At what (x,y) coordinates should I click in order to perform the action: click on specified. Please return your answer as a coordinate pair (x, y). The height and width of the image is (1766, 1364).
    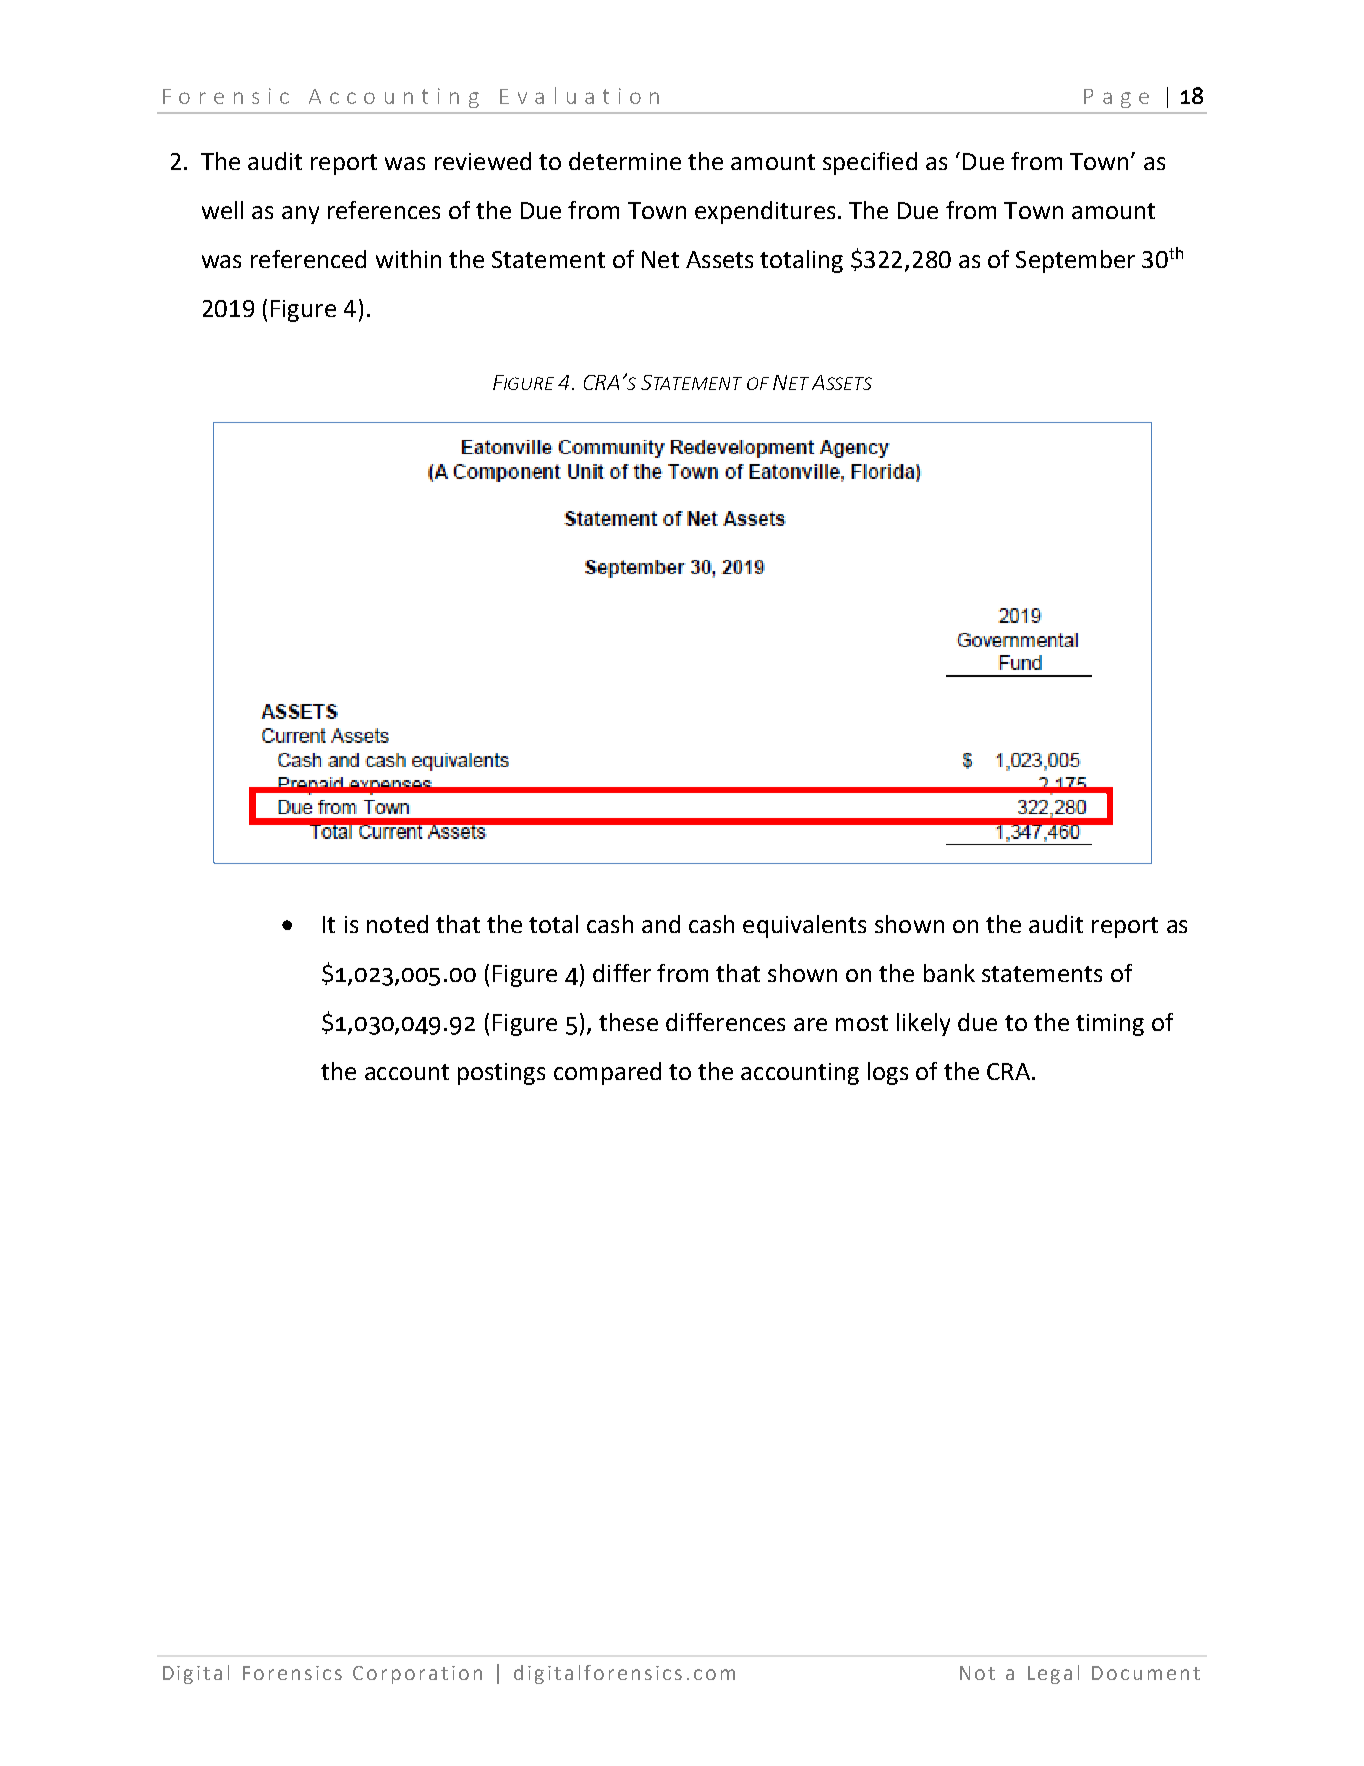
    Looking at the image, I should click on (870, 163).
